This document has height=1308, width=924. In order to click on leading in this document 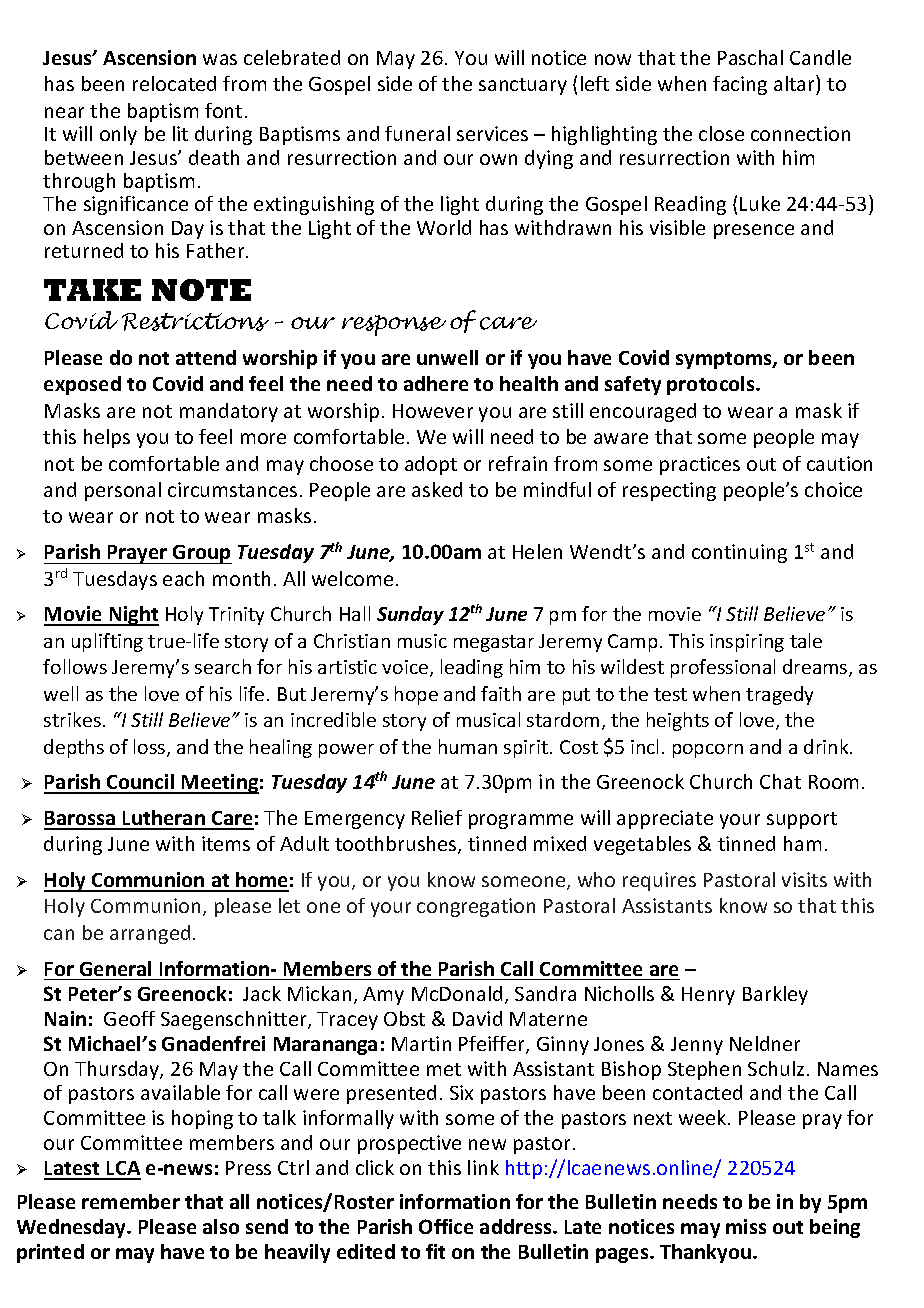, I will do `click(472, 668)`.
